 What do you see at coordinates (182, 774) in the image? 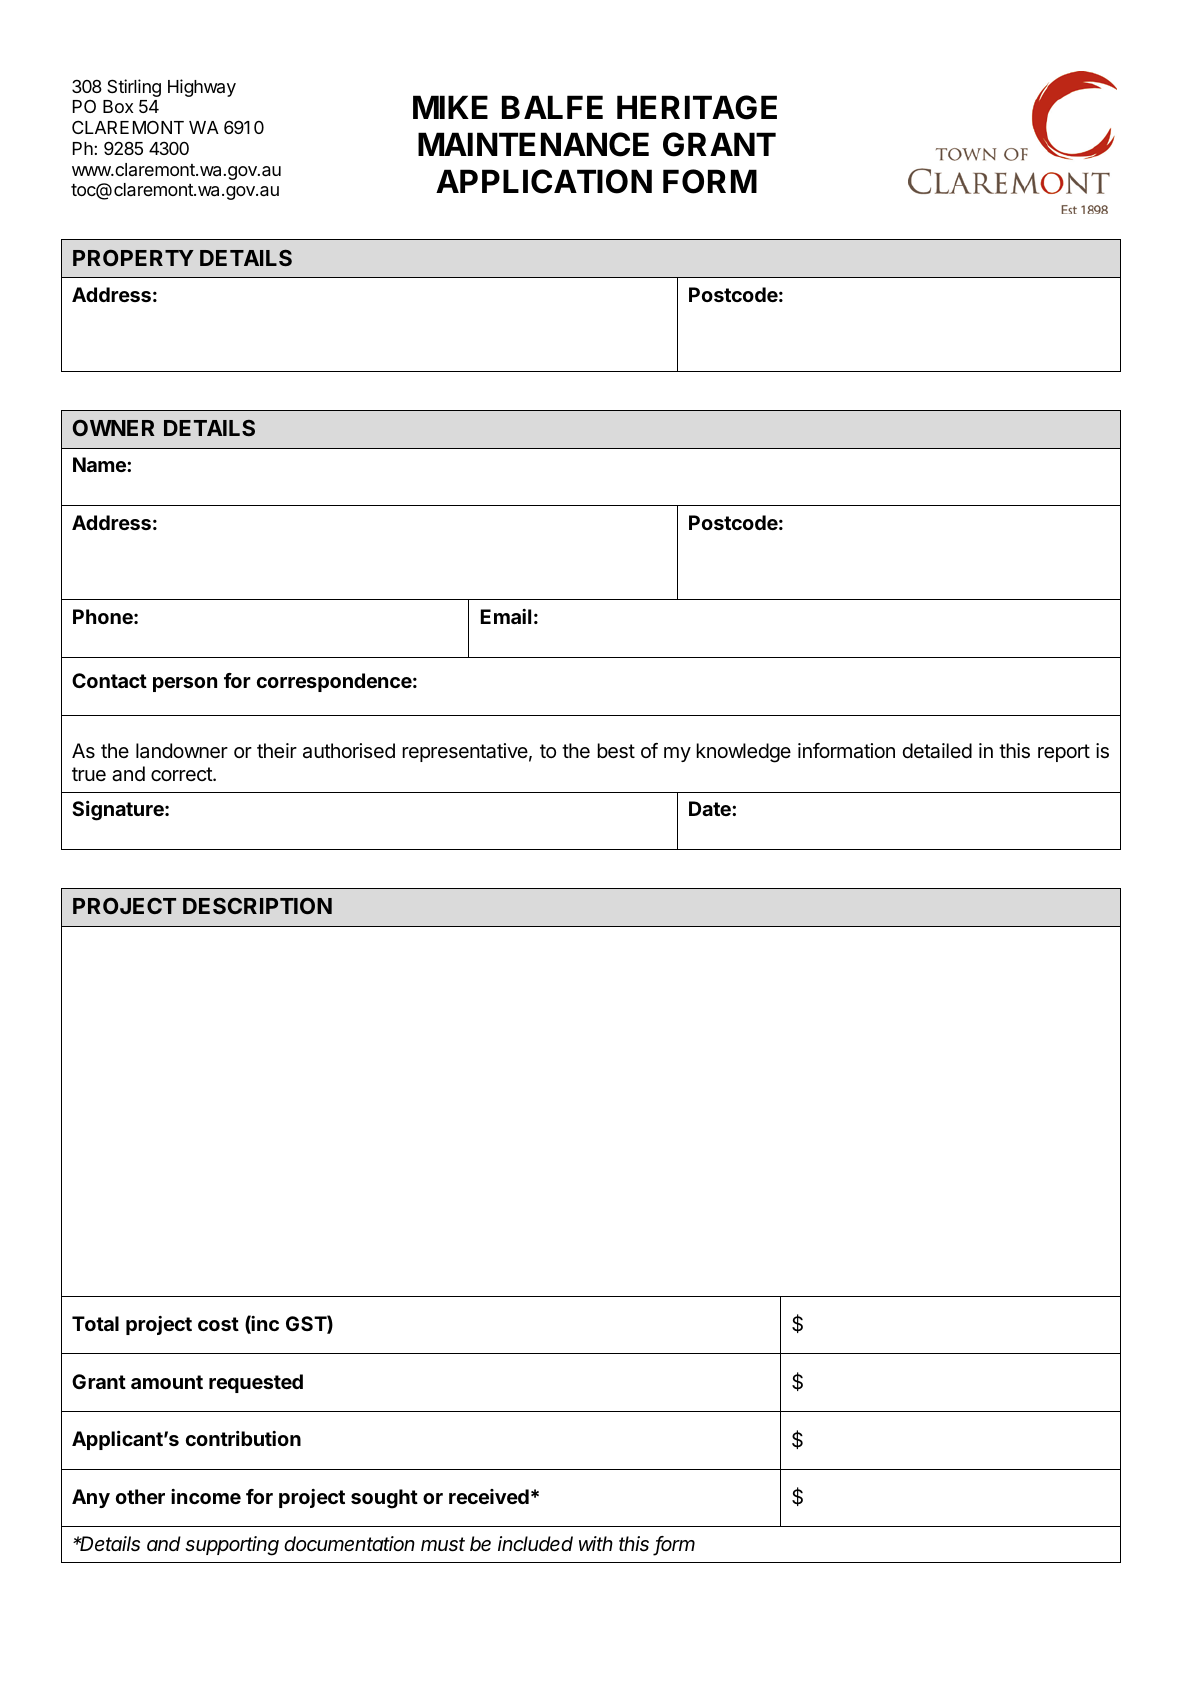
I see `correct` at bounding box center [182, 774].
